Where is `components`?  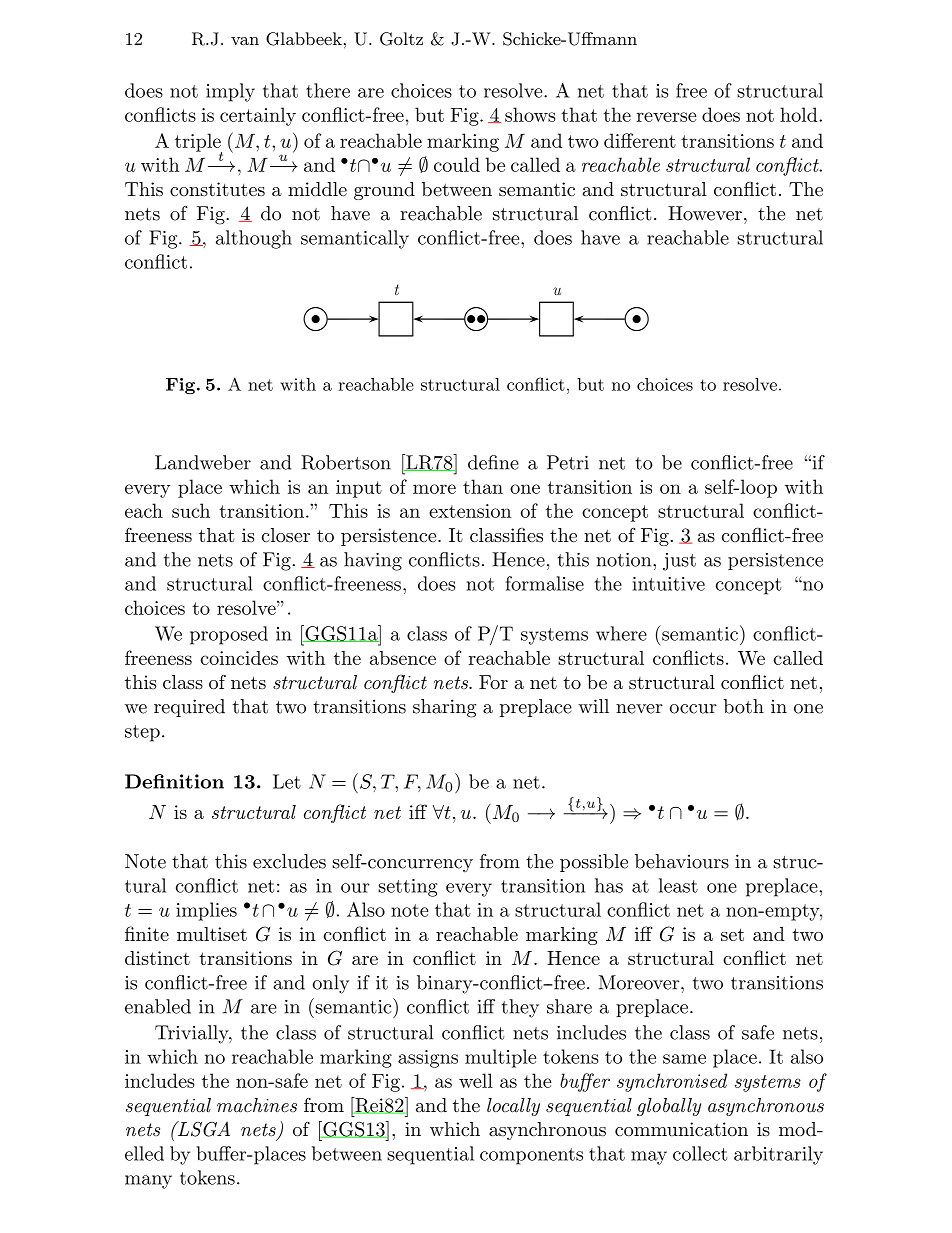 components is located at coordinates (531, 1156).
